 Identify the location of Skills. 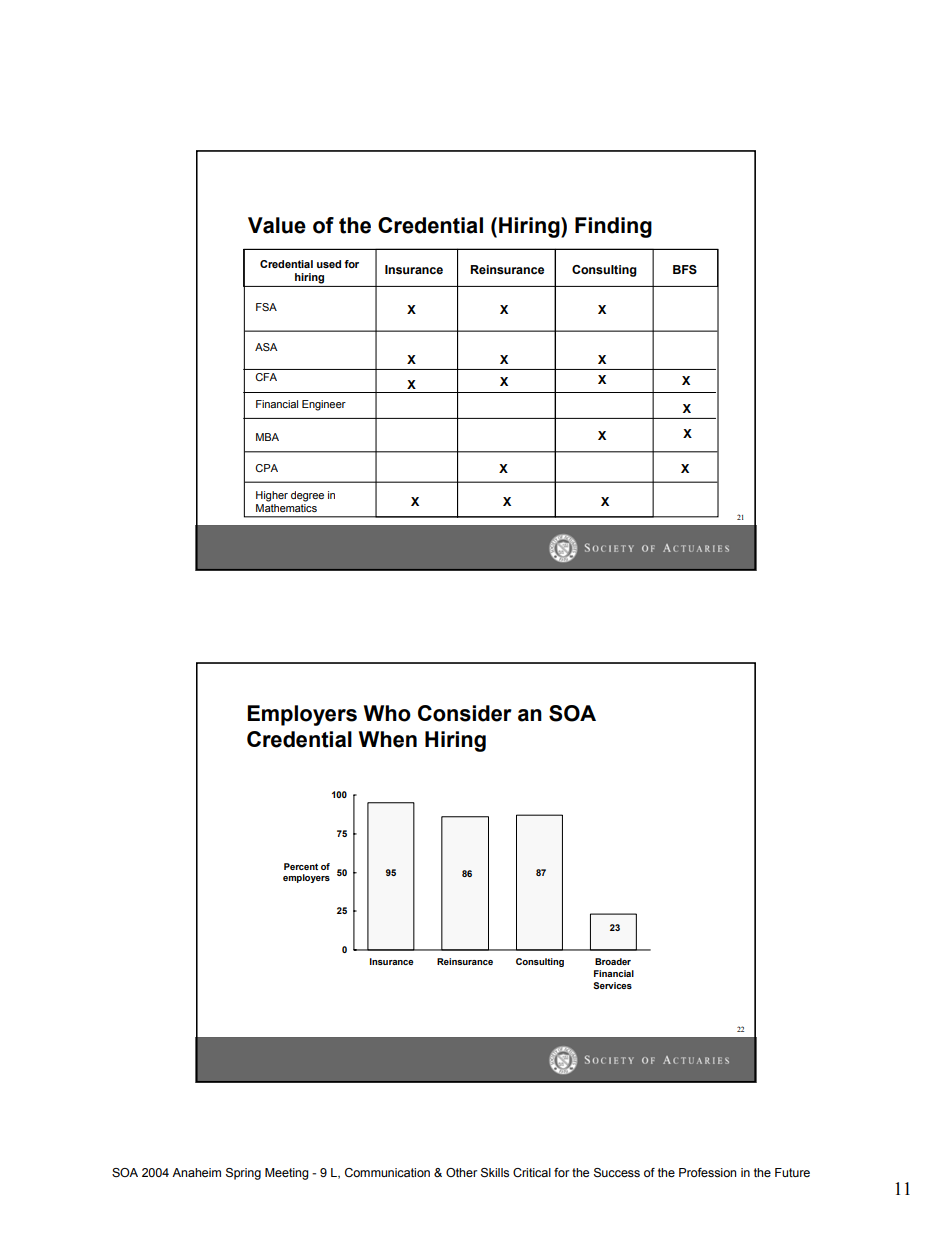
(495, 1173).
